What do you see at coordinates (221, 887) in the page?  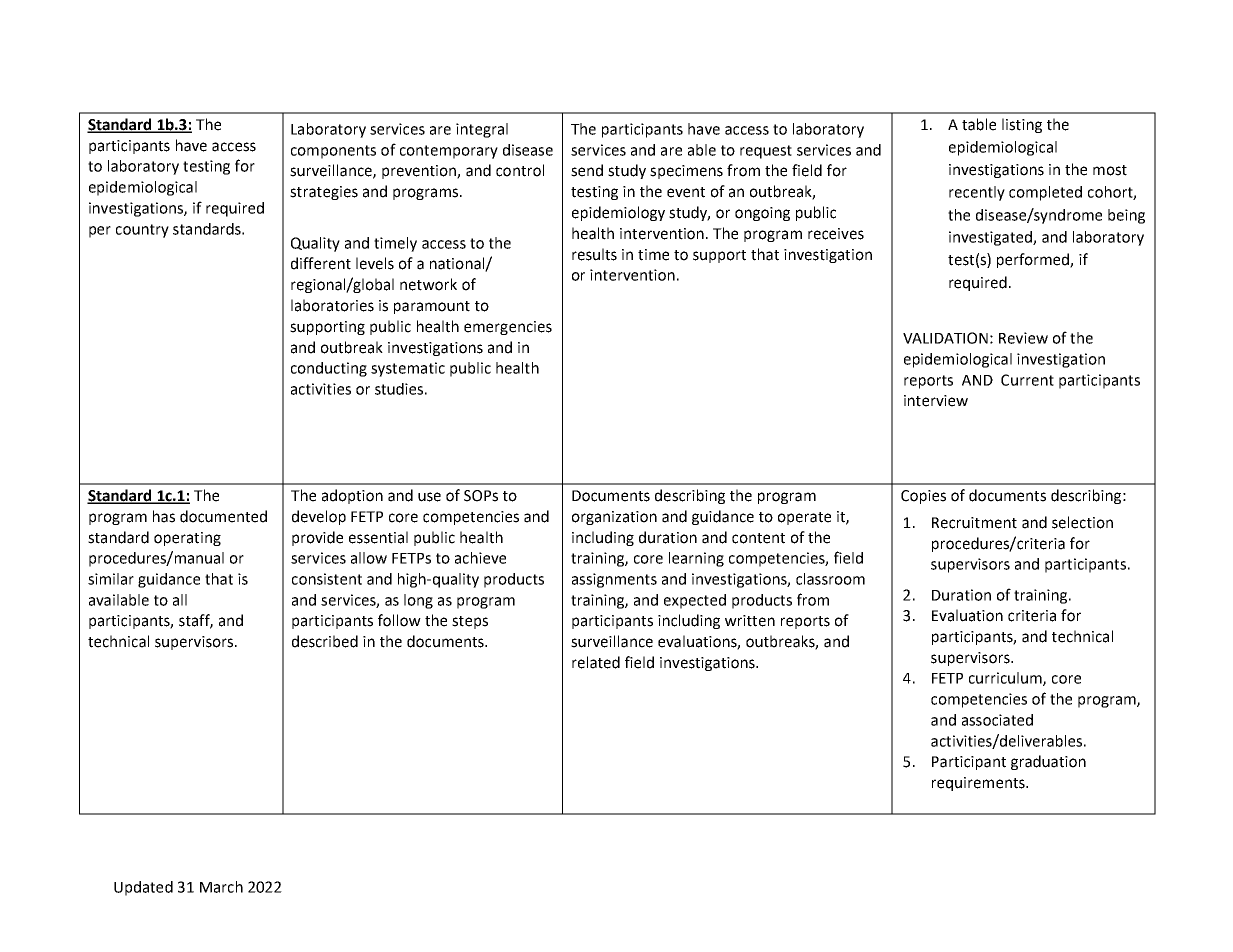 I see `March` at bounding box center [221, 887].
